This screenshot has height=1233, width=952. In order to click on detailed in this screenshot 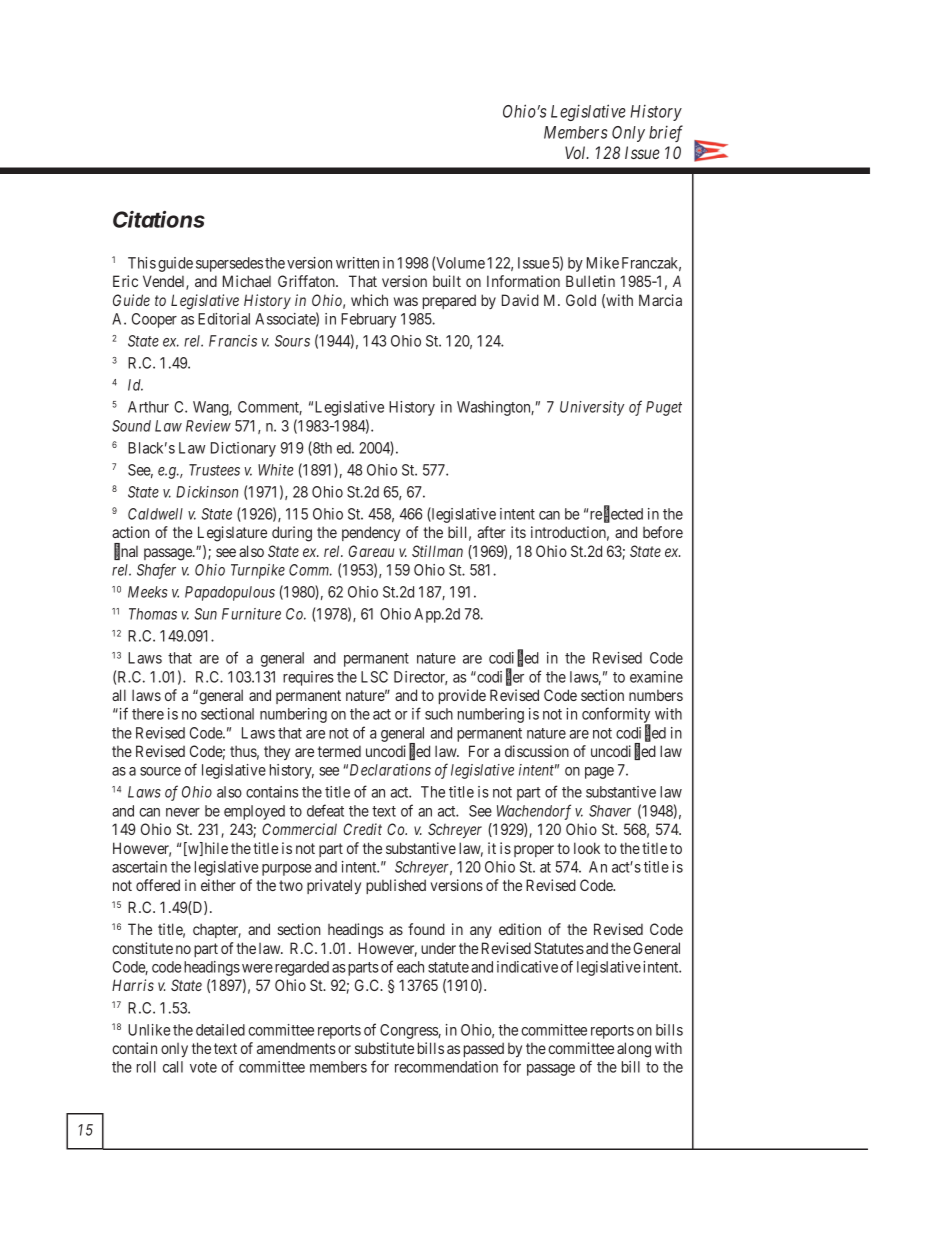, I will do `click(220, 1030)`.
